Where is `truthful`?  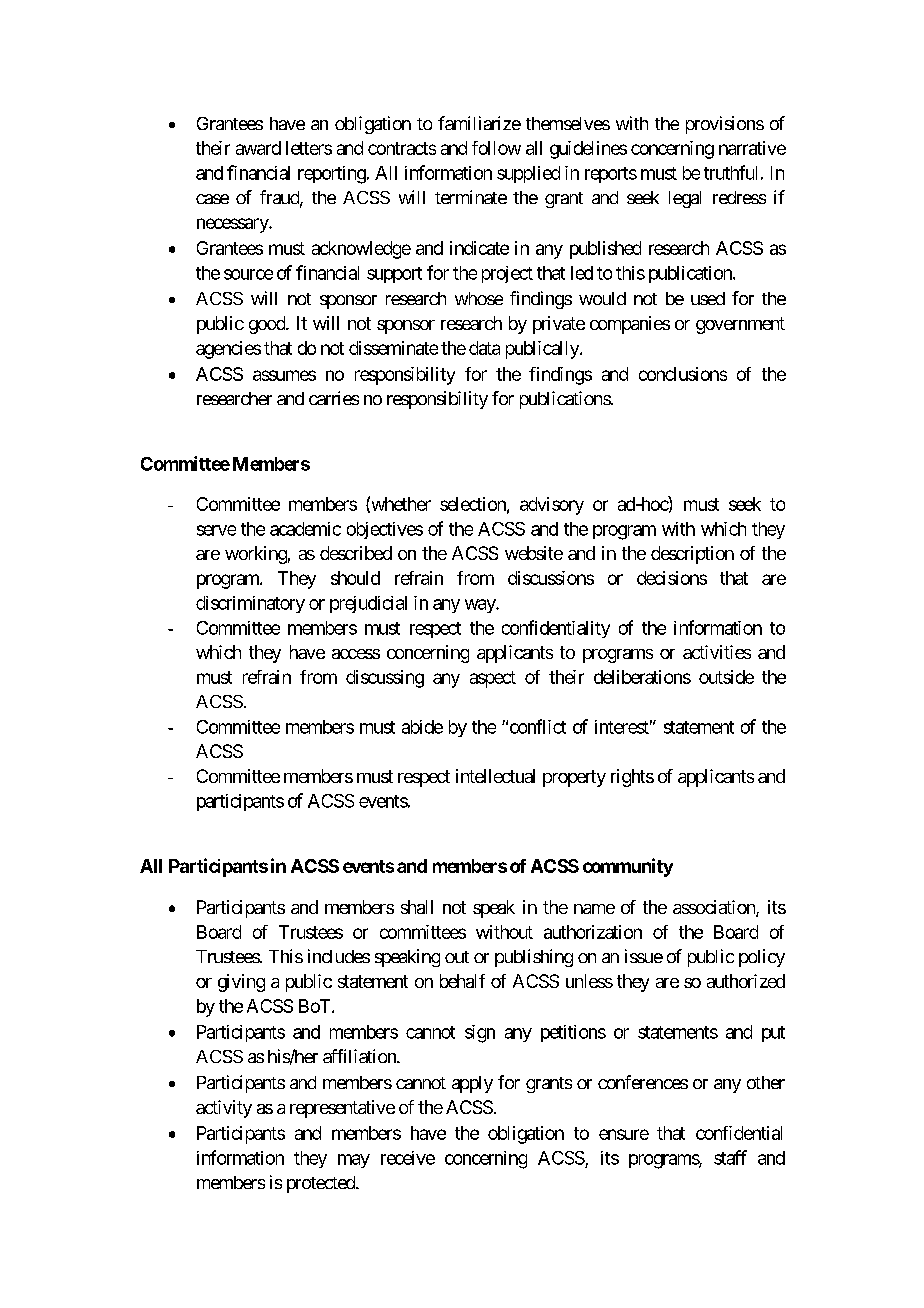
truthful is located at coordinates (730, 172).
